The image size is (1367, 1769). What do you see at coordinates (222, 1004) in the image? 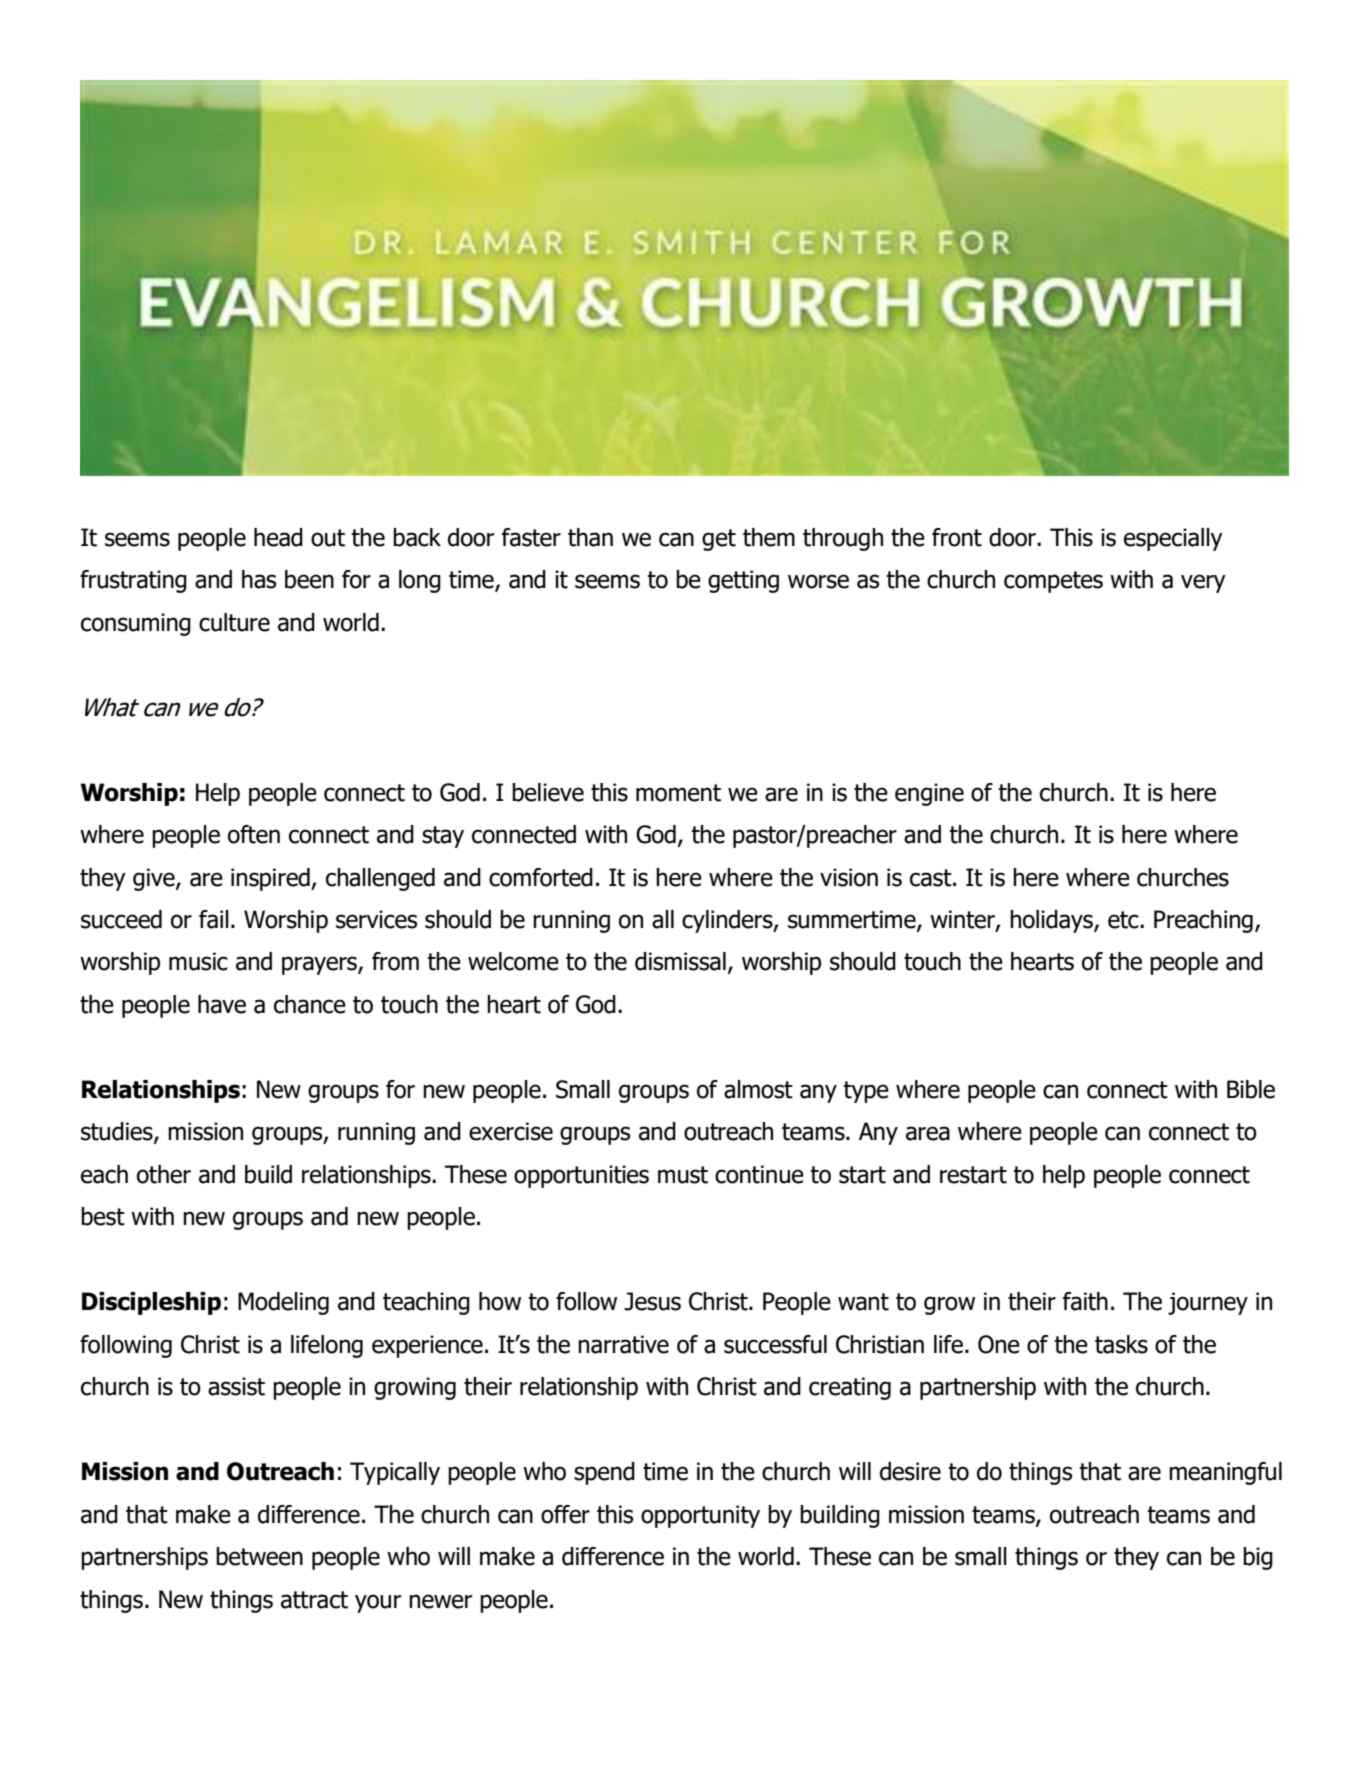
I see `have` at bounding box center [222, 1004].
